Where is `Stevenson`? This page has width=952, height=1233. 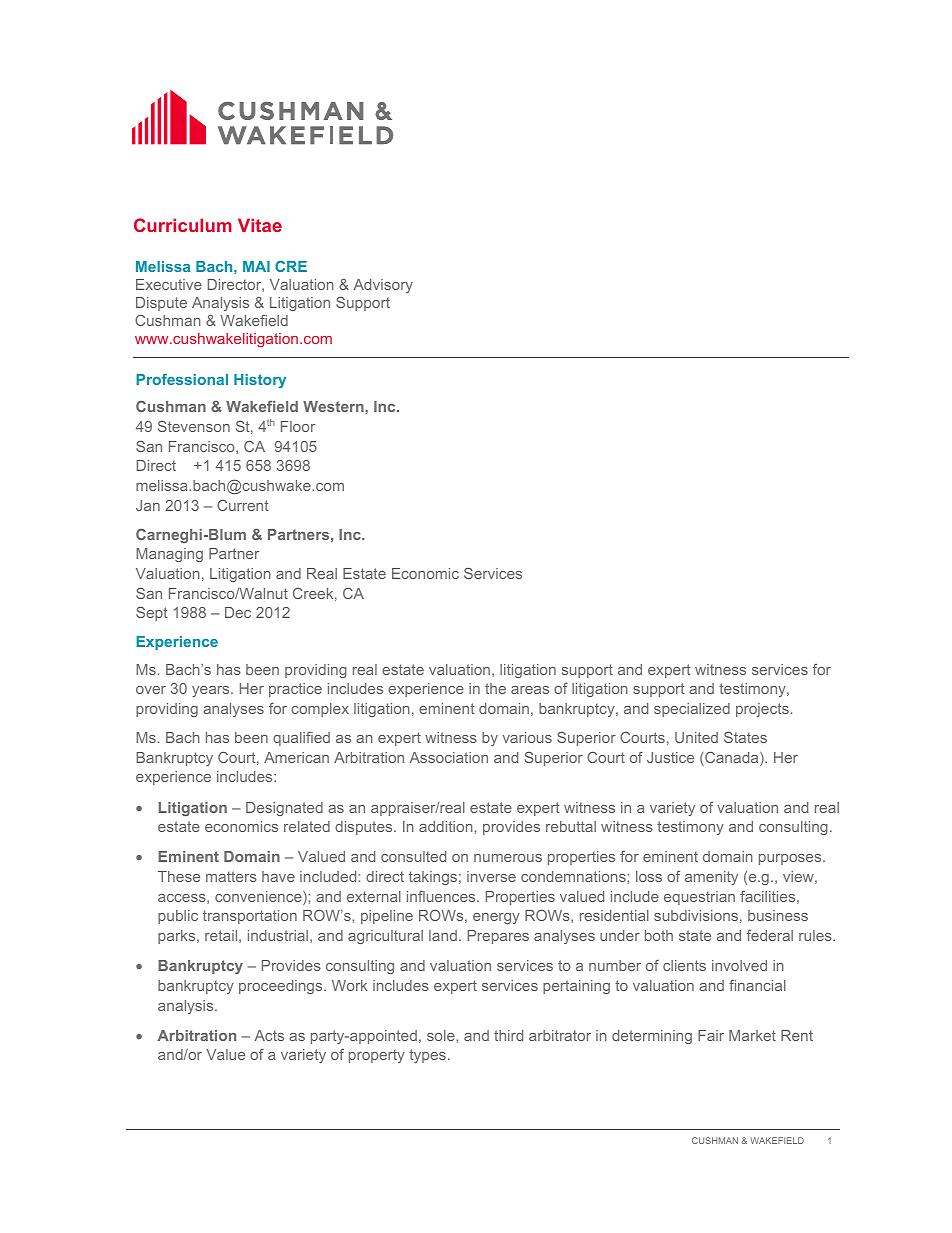
Stevenson is located at coordinates (194, 426).
